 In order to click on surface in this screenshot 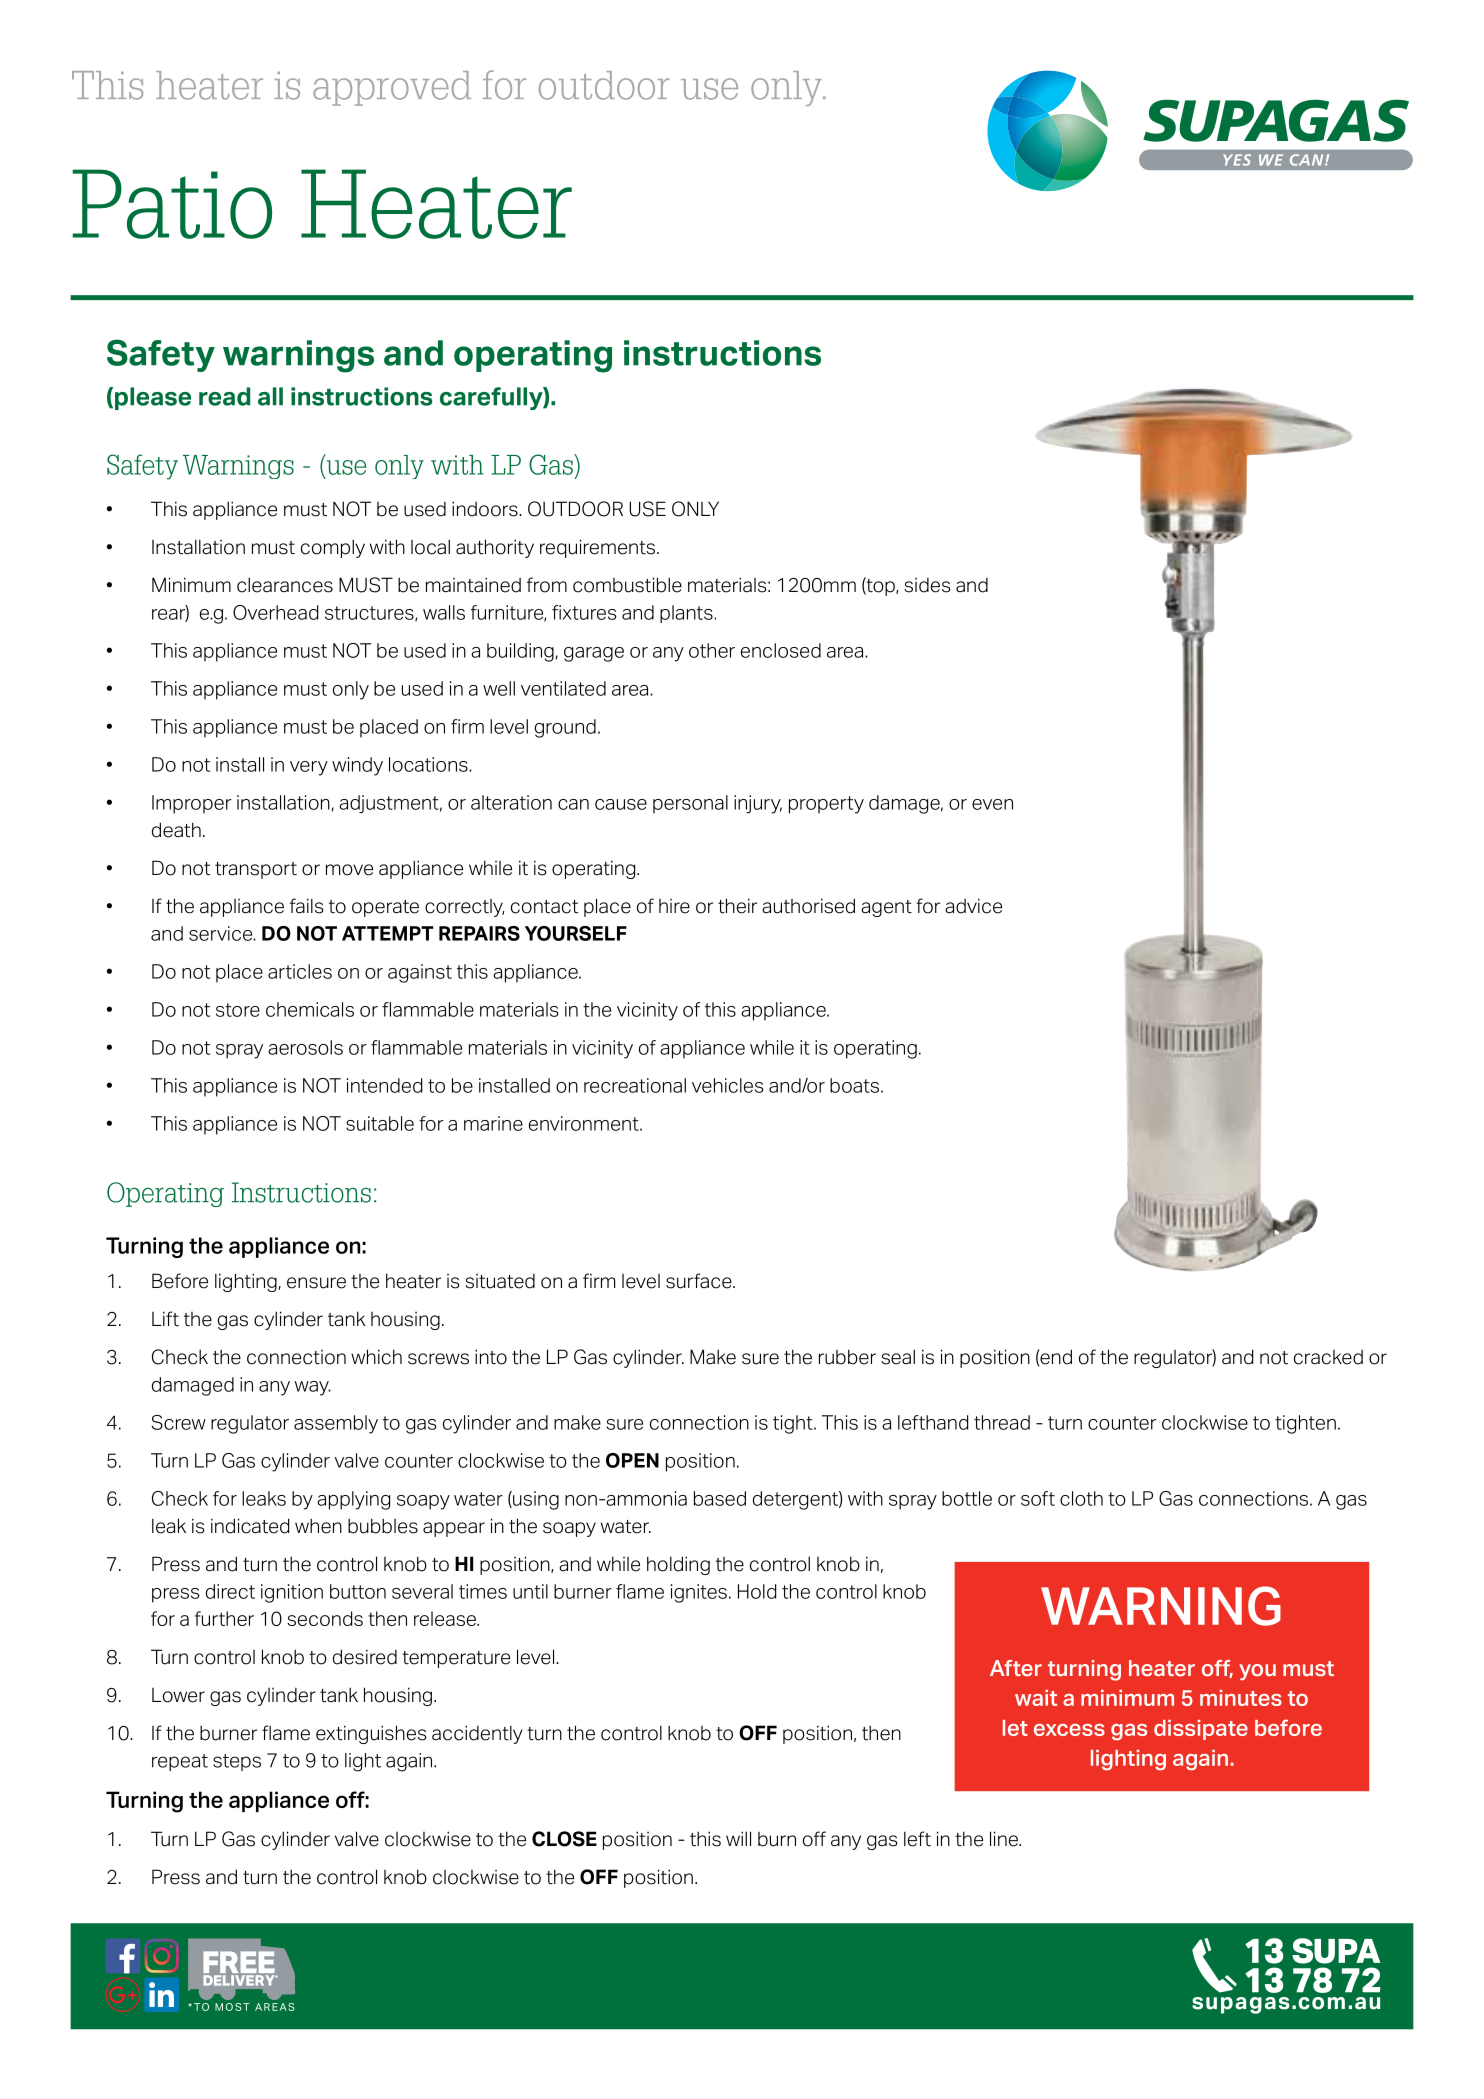, I will do `click(700, 1281)`.
